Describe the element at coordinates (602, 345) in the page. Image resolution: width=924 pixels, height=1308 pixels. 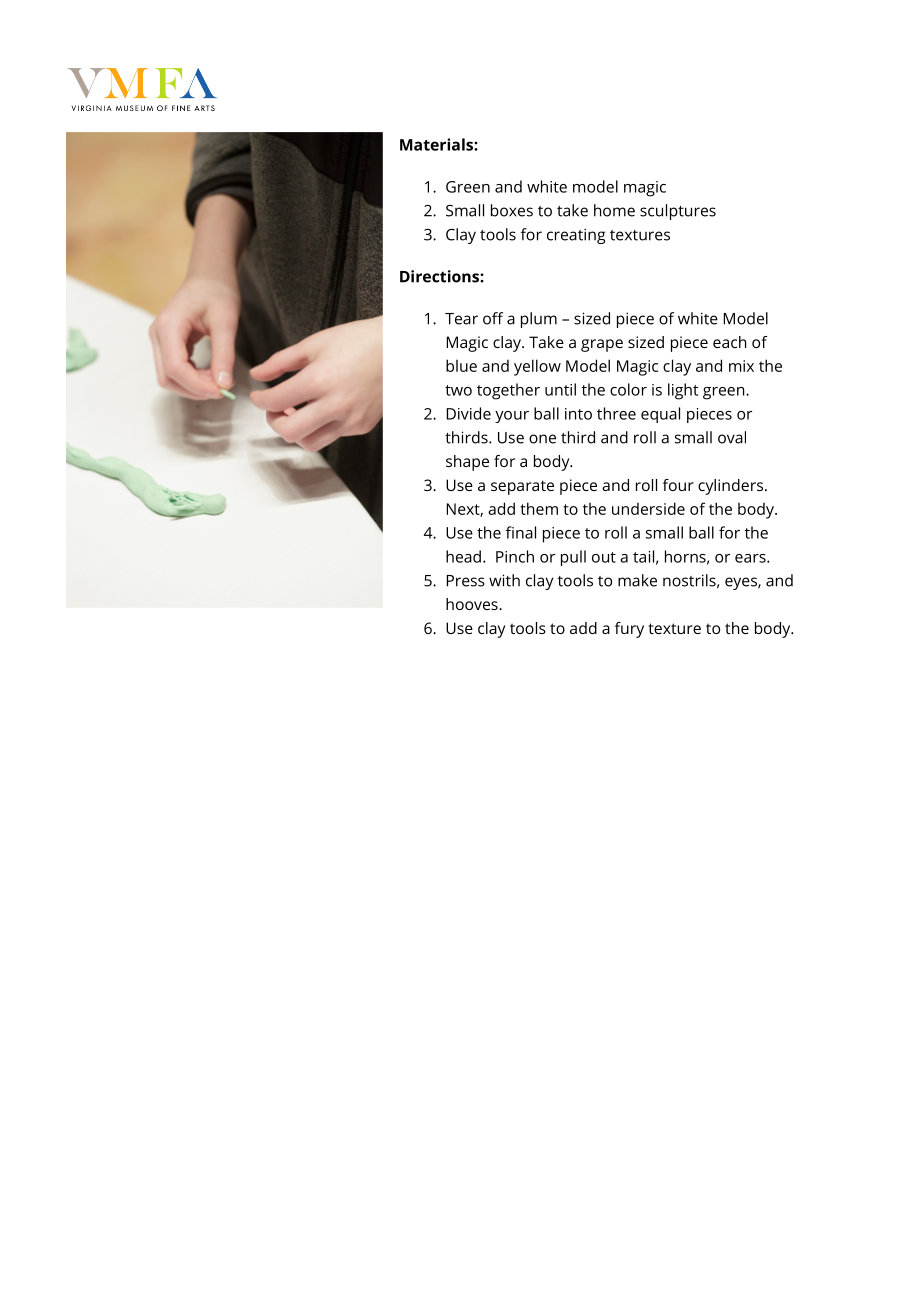
I see `grape` at that location.
